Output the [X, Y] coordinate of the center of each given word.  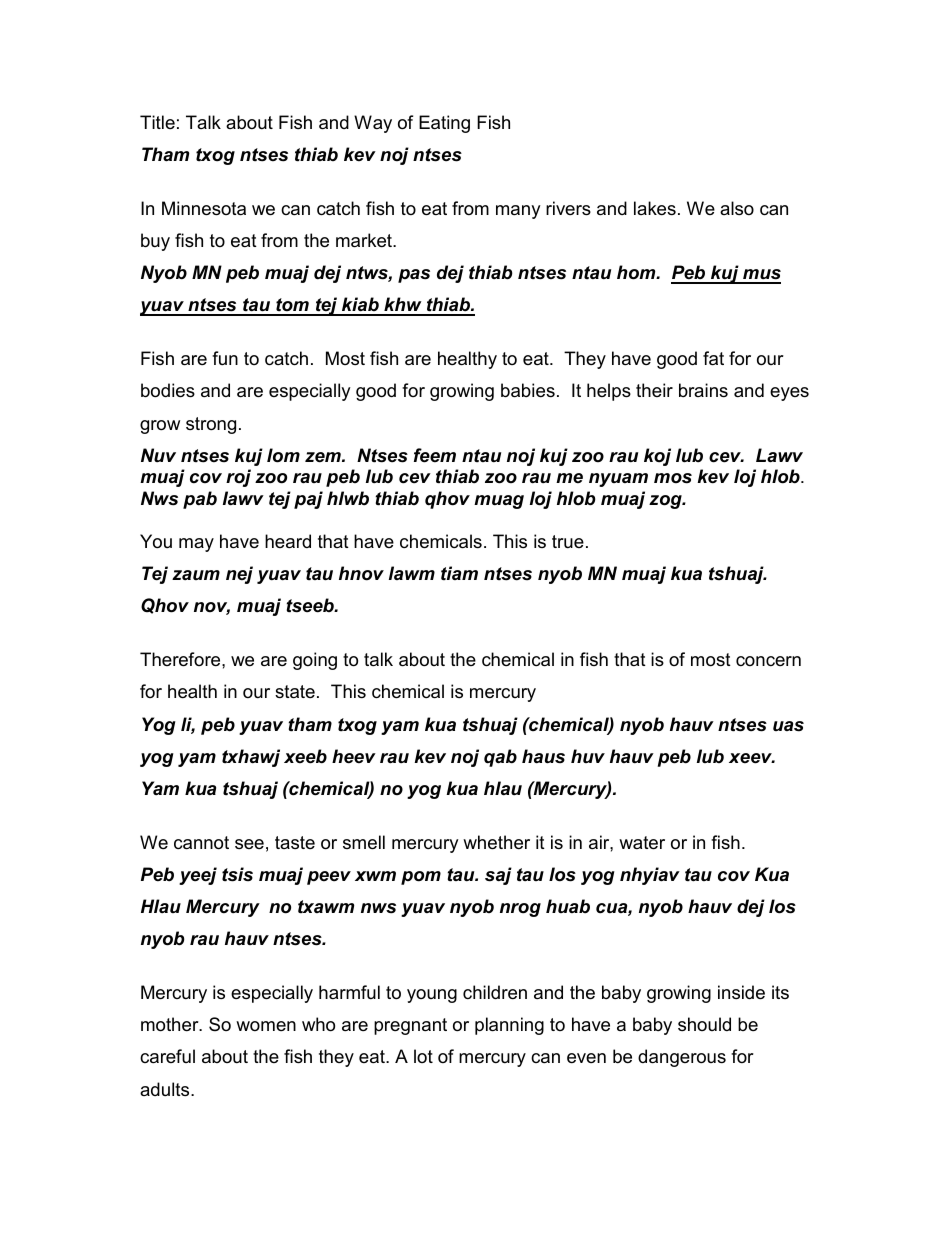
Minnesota [204, 208]
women [266, 1026]
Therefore [181, 659]
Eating [444, 124]
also [737, 208]
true [568, 541]
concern [768, 661]
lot [423, 1056]
